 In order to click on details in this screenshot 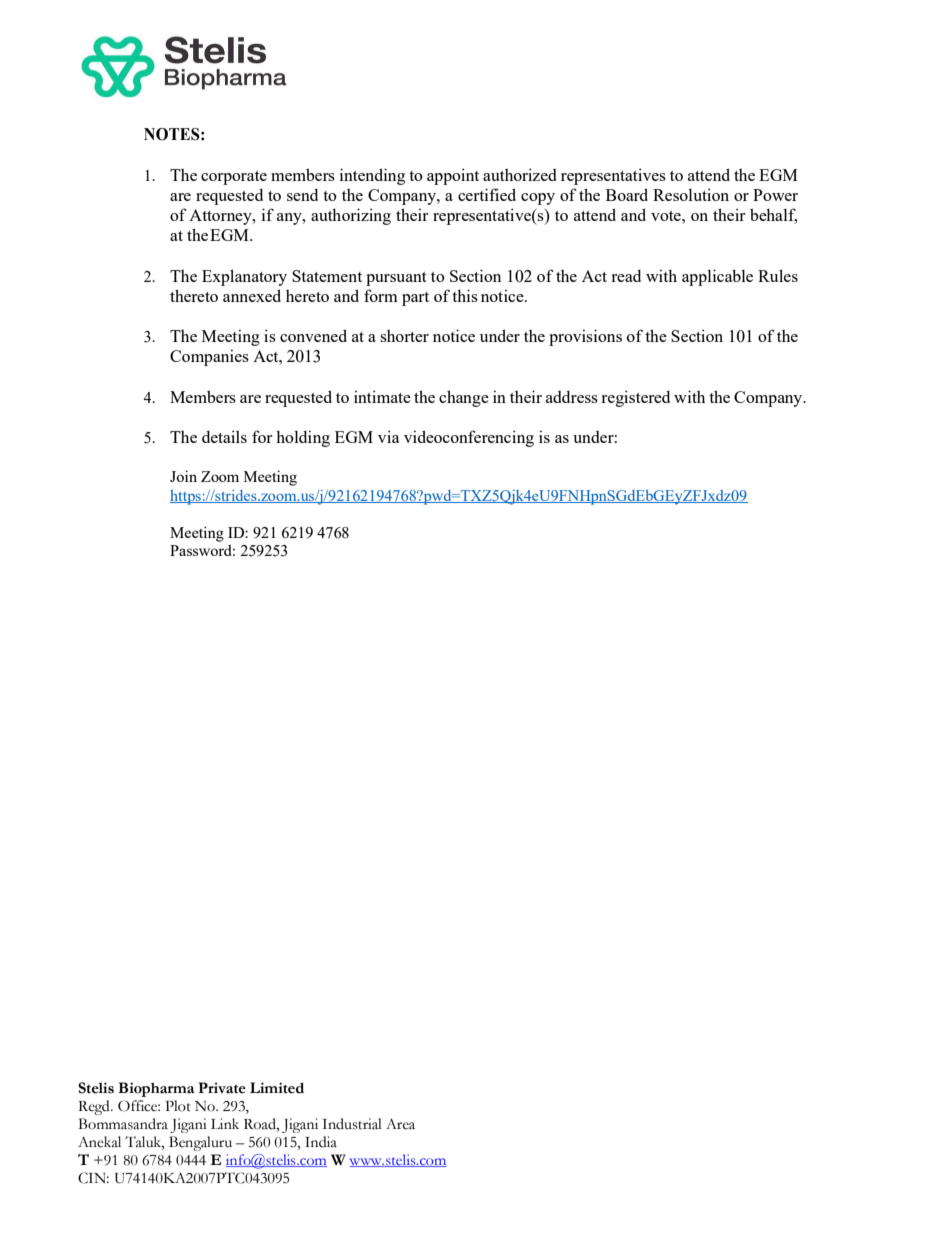, I will do `click(224, 436)`.
